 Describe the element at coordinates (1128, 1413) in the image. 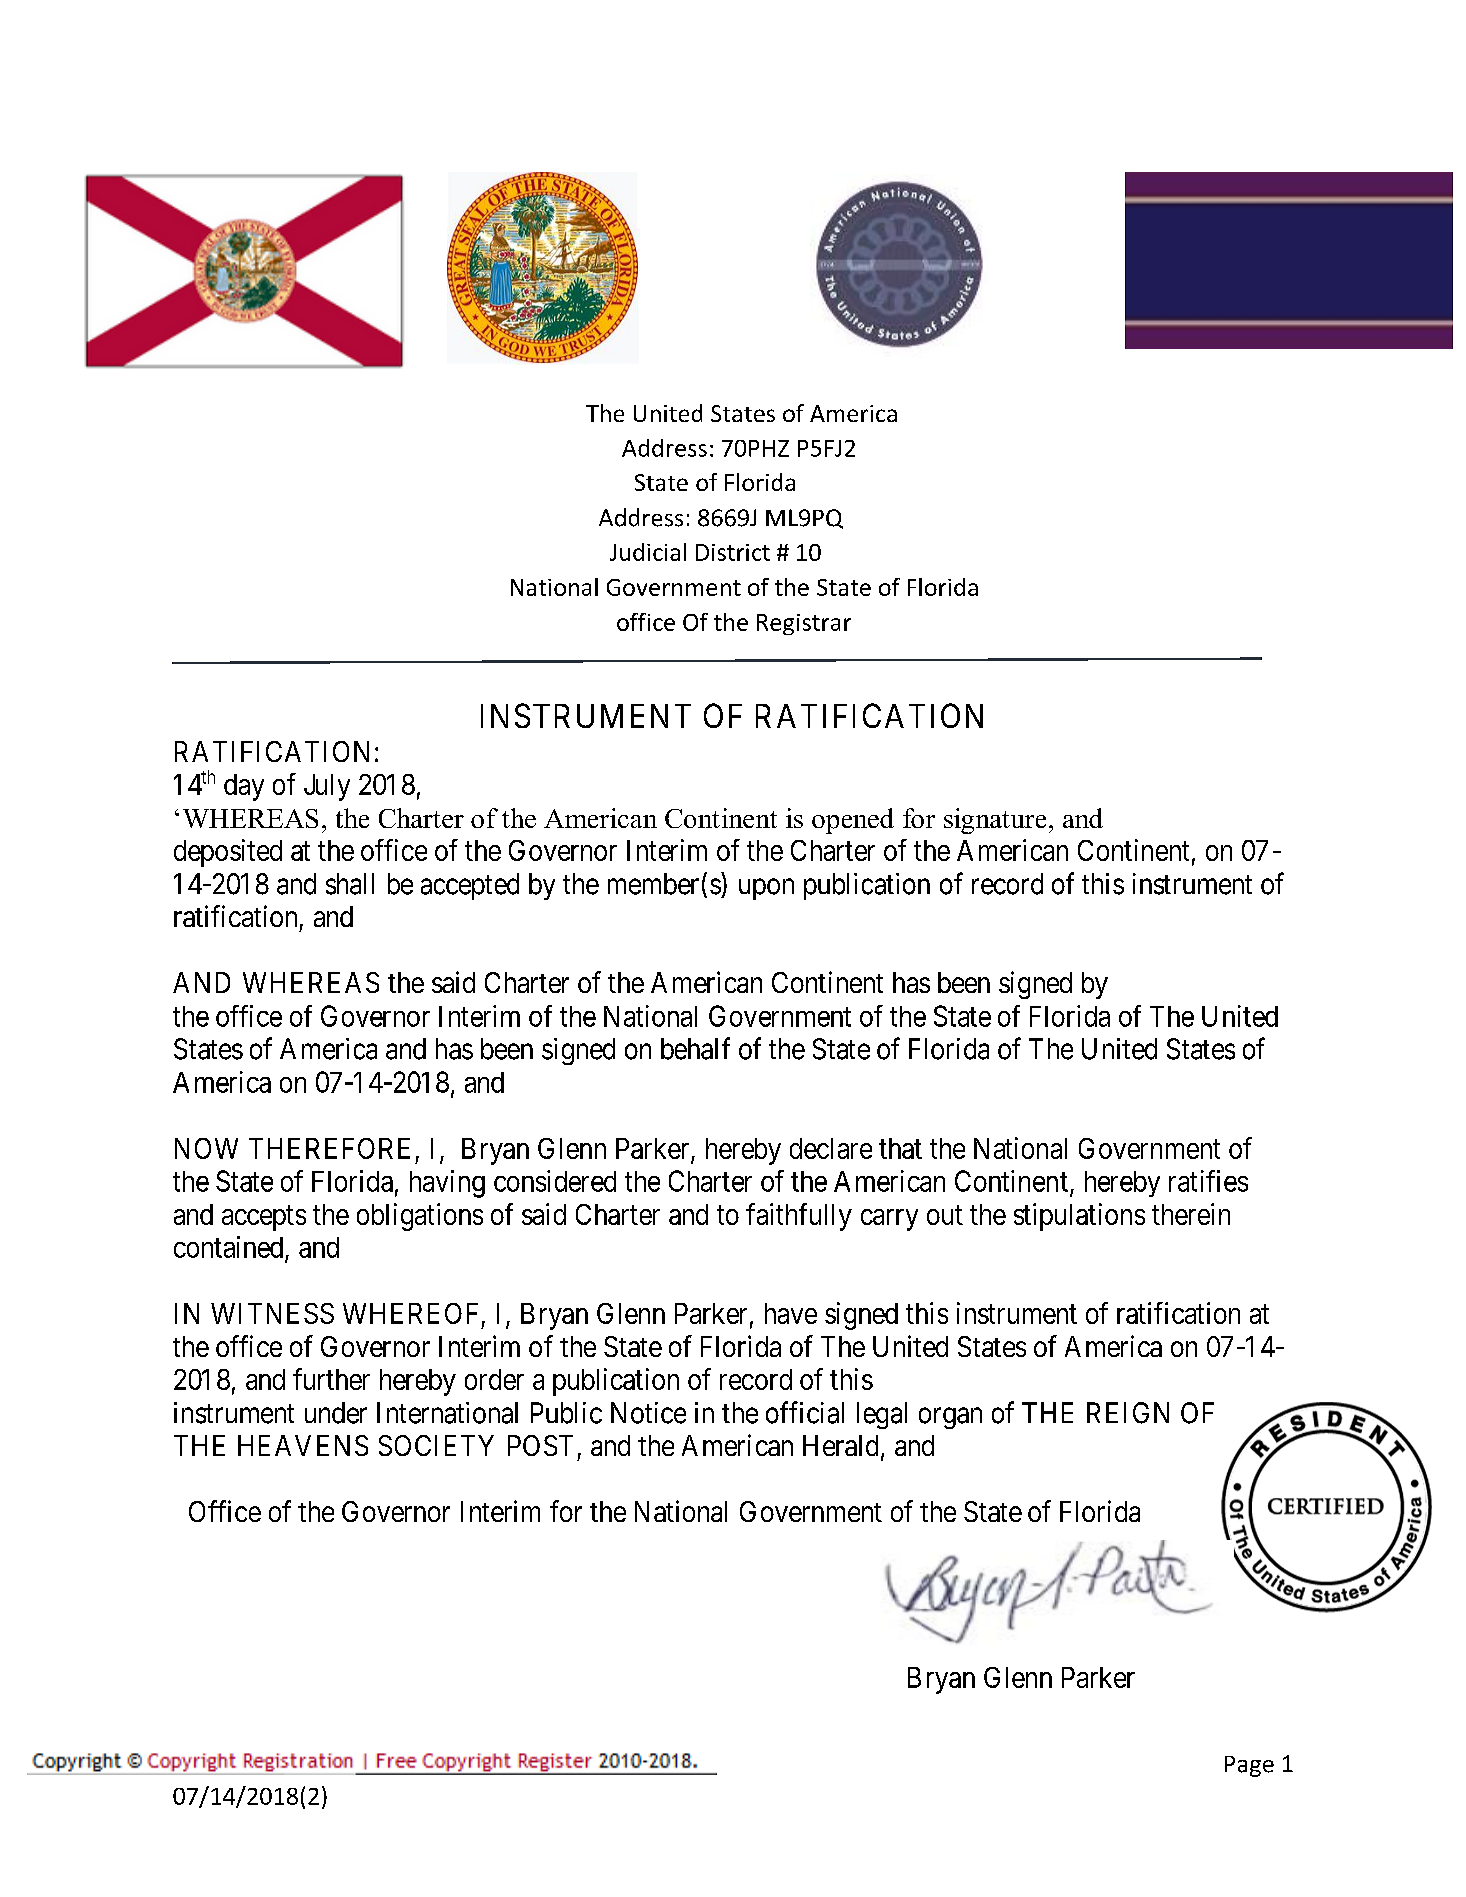

I see `REIGN` at that location.
